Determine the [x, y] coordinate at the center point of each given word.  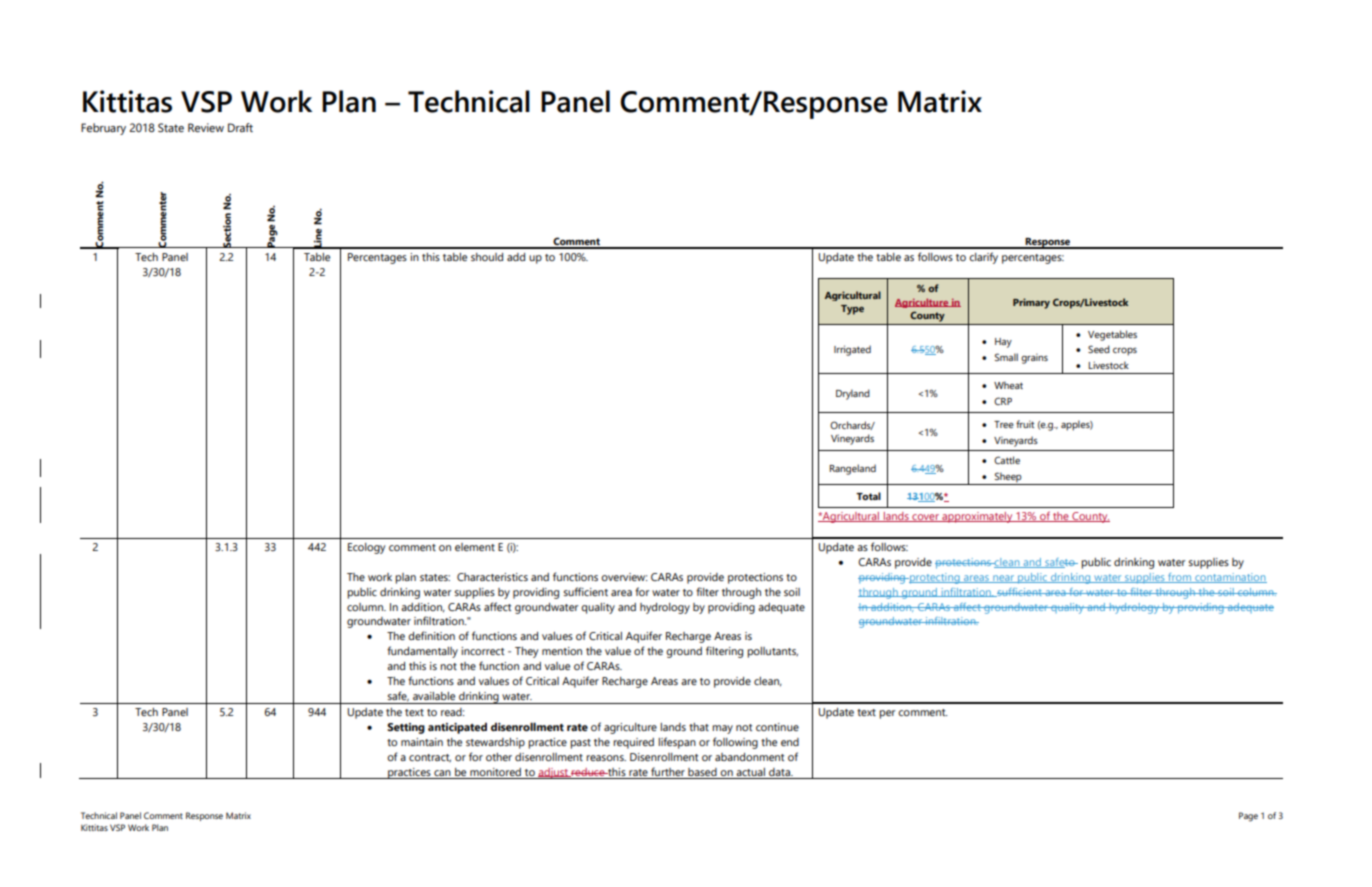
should [487, 257]
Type [852, 310]
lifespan [677, 743]
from [1179, 578]
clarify [983, 258]
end [790, 742]
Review [206, 127]
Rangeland [852, 469]
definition [431, 635]
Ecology [366, 548]
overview [624, 577]
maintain [422, 742]
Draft [240, 127]
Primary [1031, 303]
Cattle [1007, 460]
